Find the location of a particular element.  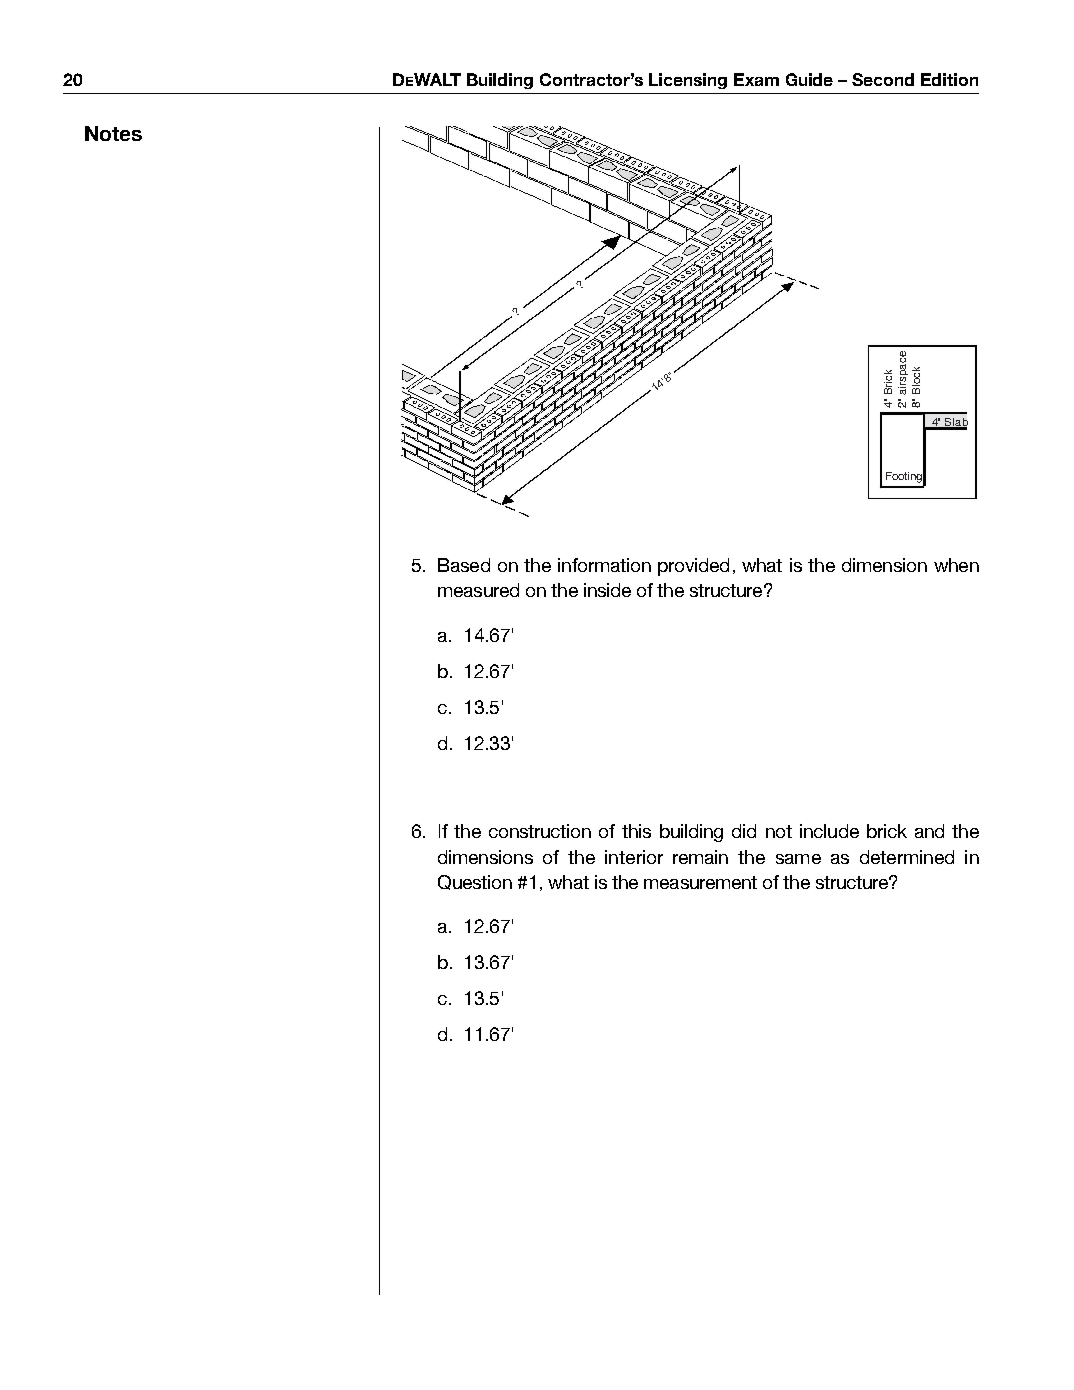

construction is located at coordinates (540, 831).
